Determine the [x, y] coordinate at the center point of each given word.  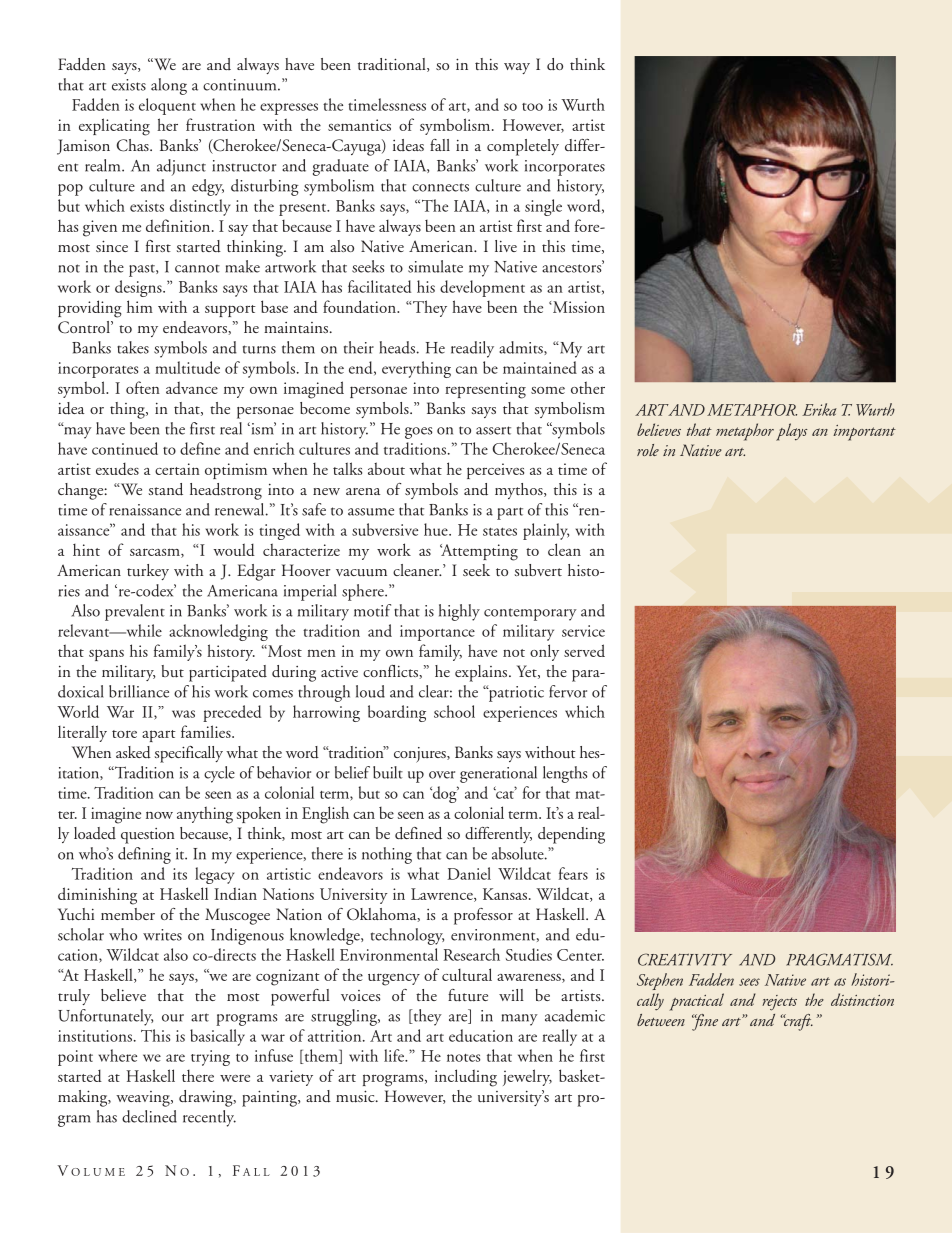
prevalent [135, 612]
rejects [779, 1003]
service [583, 631]
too [532, 107]
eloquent [167, 106]
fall [440, 145]
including [466, 1078]
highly [459, 612]
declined [149, 1116]
